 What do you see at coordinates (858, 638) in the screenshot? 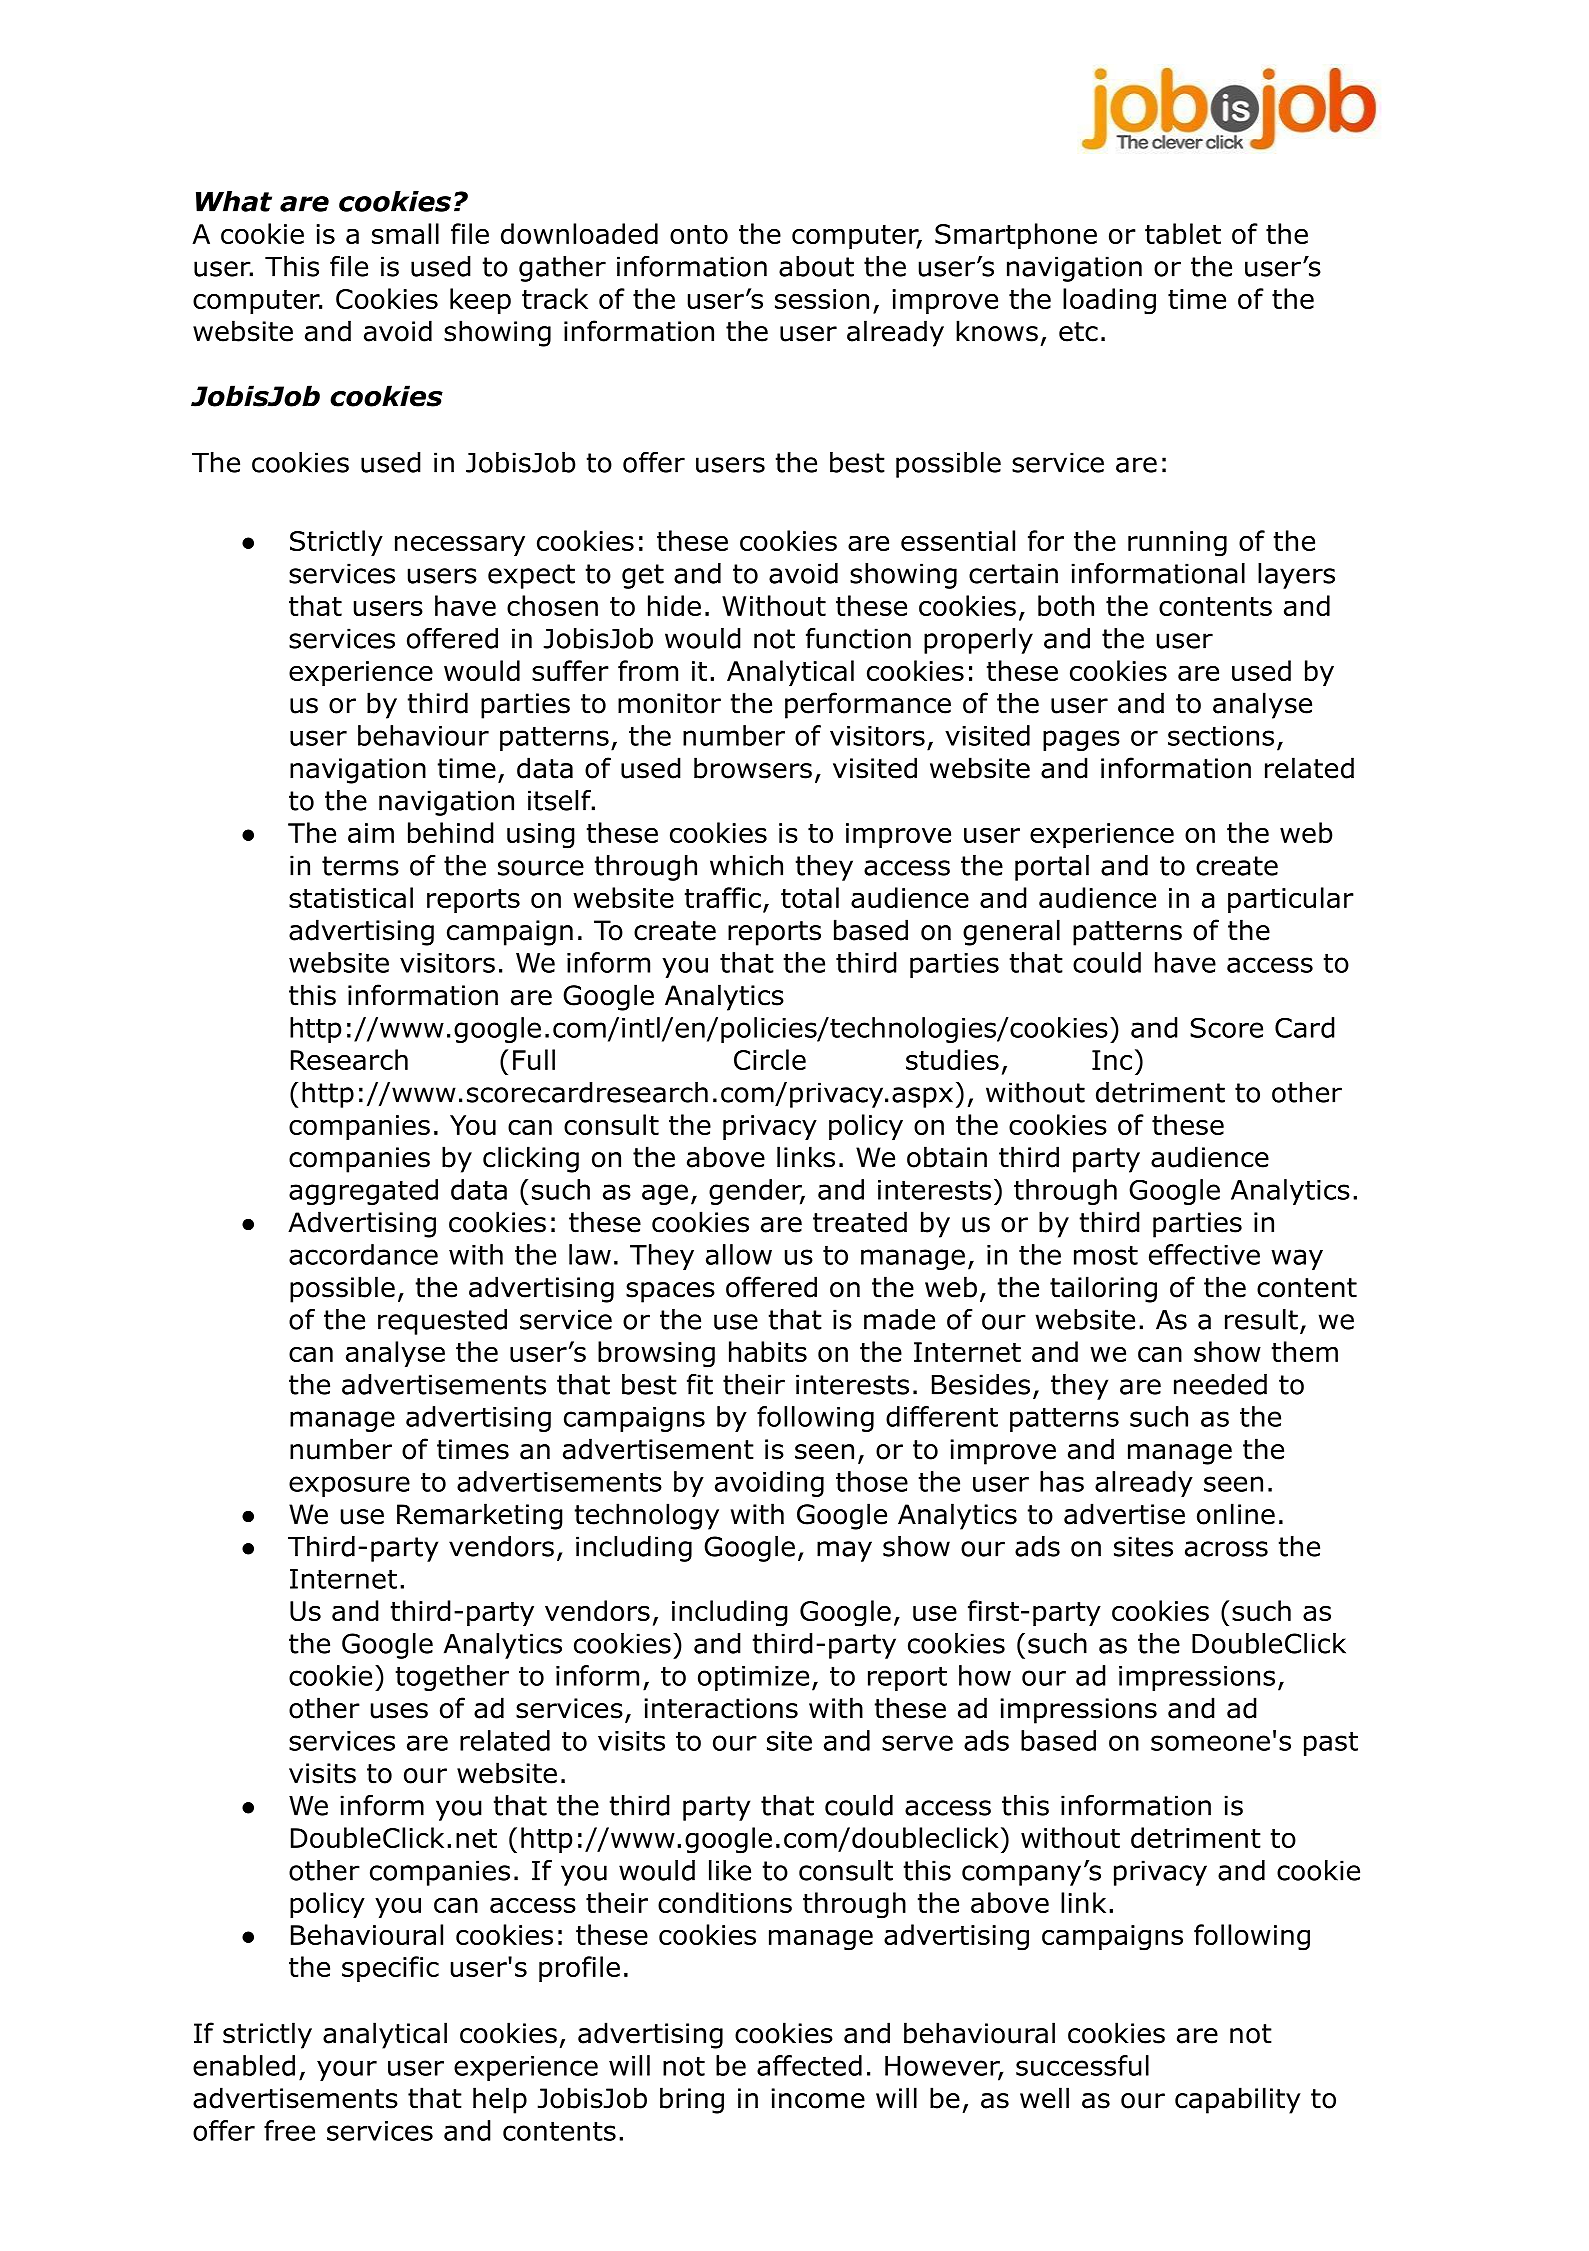
I see `function` at bounding box center [858, 638].
